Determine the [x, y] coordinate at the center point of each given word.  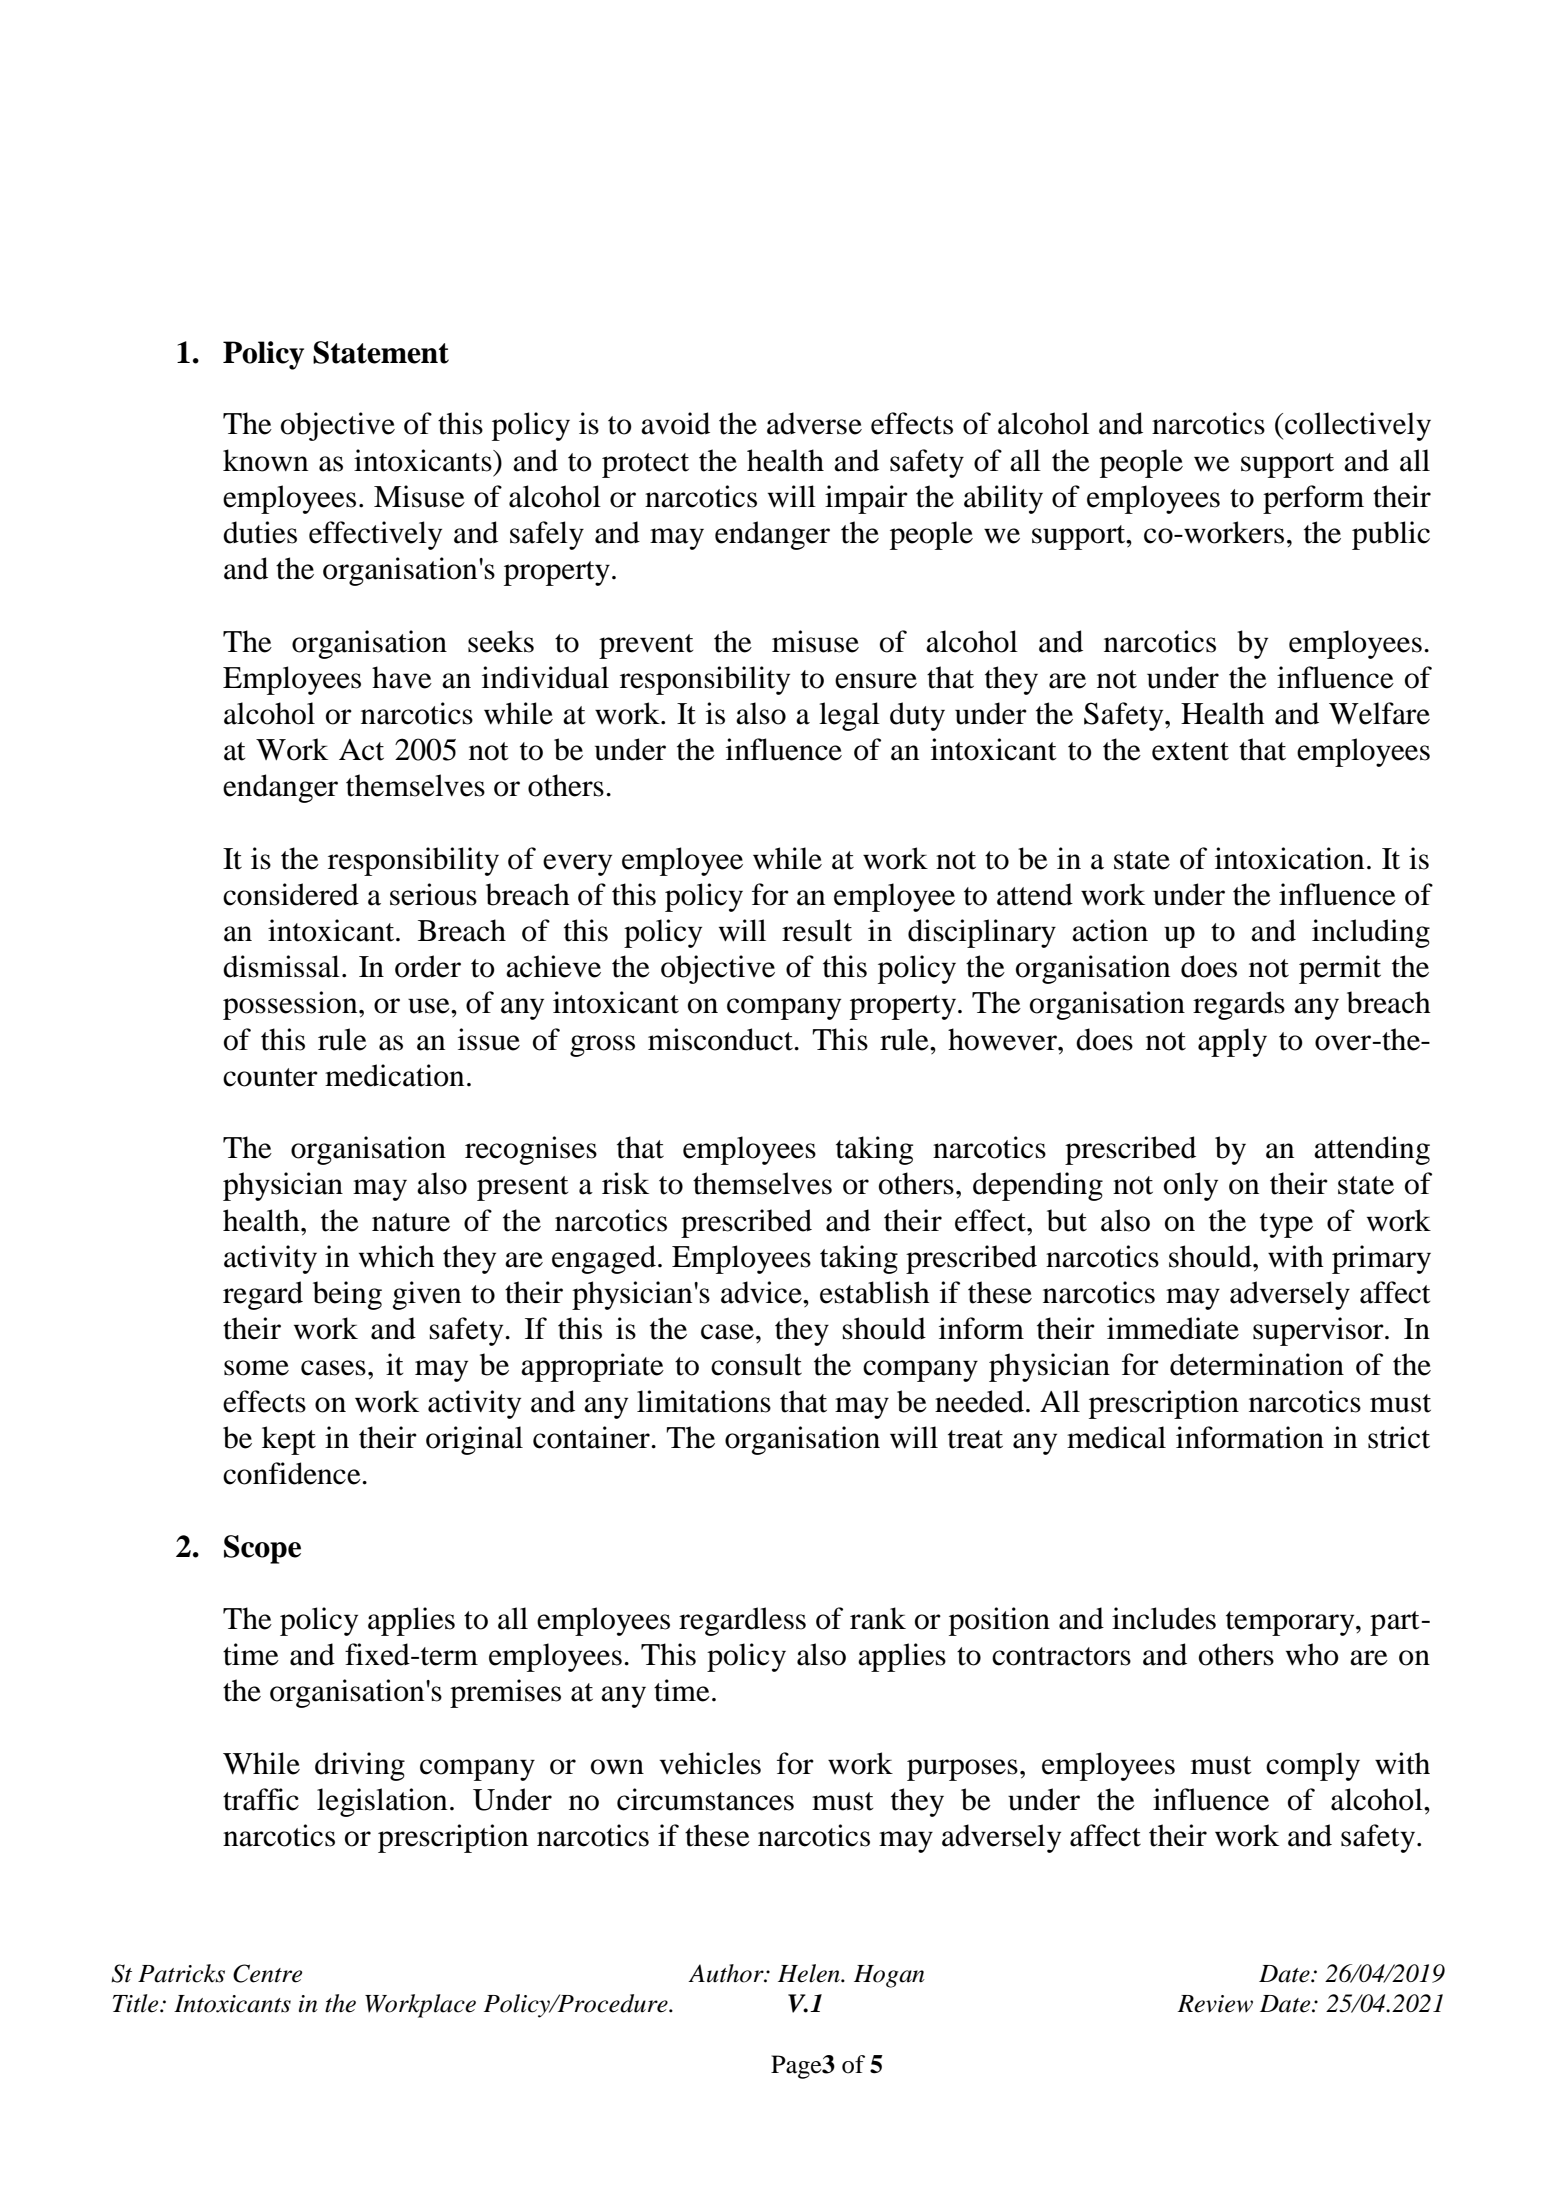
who [1312, 1654]
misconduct [721, 1039]
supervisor [1319, 1331]
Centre [267, 1973]
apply [1232, 1042]
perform [1313, 499]
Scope [262, 1549]
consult [756, 1364]
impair [866, 499]
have [402, 677]
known [265, 460]
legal [849, 716]
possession [291, 1005]
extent [1190, 751]
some [256, 1368]
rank [878, 1618]
